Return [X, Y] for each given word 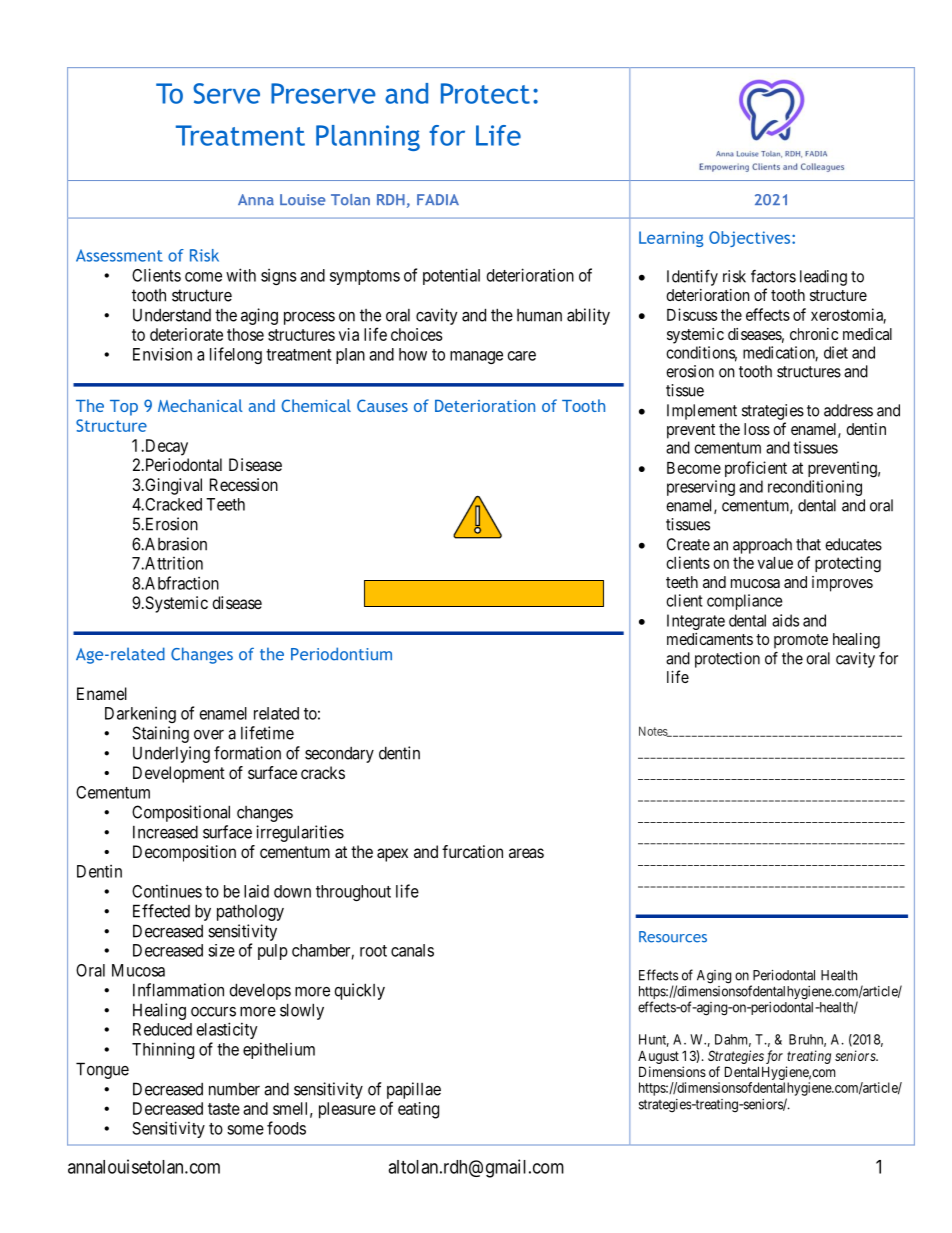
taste [224, 1109]
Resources [673, 937]
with [241, 275]
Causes [382, 405]
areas [526, 853]
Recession [244, 484]
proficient [756, 469]
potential [451, 276]
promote [801, 641]
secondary [339, 755]
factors [773, 276]
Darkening [140, 715]
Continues [167, 891]
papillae [414, 1090]
